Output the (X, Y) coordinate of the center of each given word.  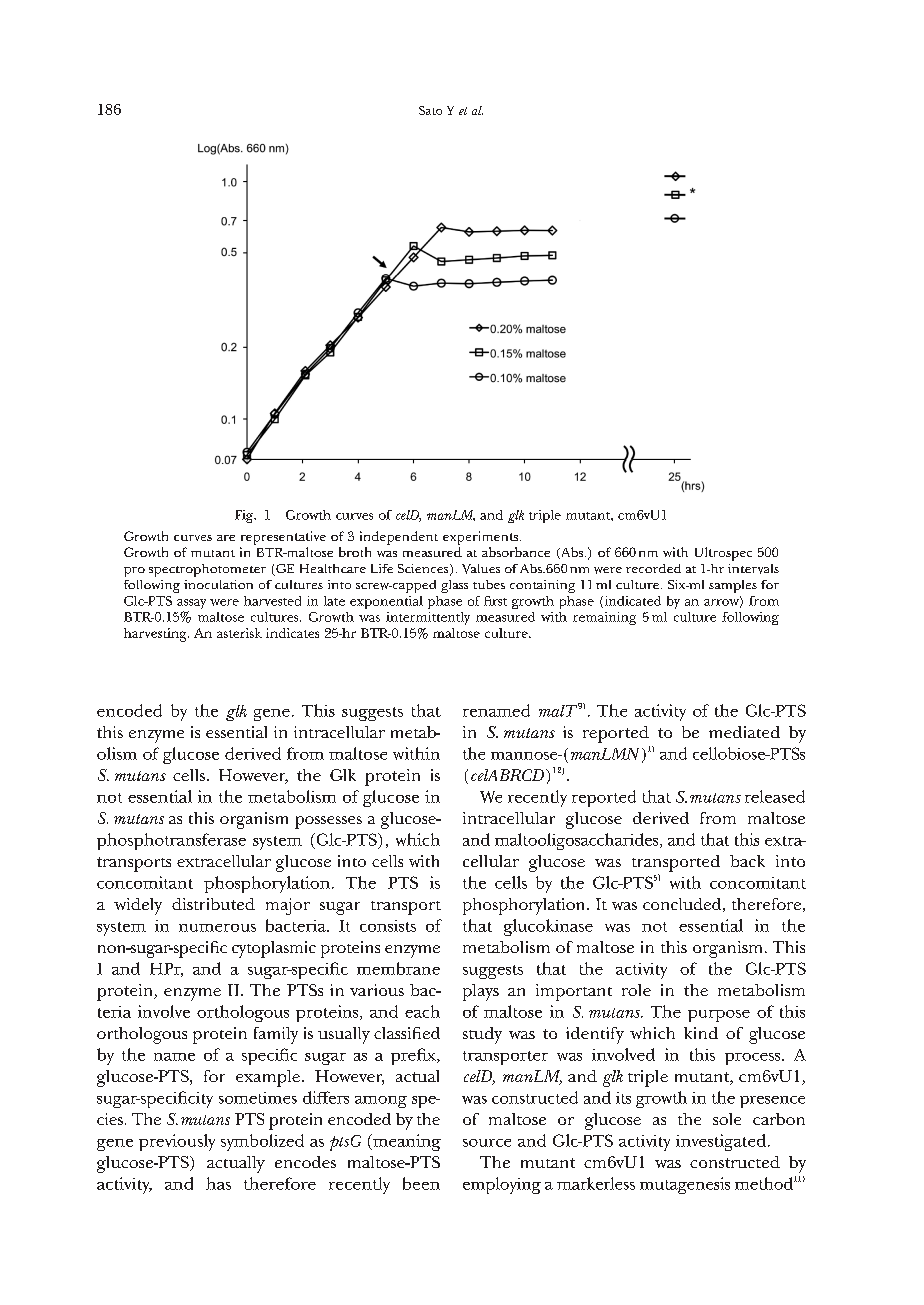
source (487, 1143)
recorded (653, 568)
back (747, 861)
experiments (482, 538)
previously (177, 1142)
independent (399, 538)
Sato (430, 110)
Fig (245, 516)
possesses (328, 822)
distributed (213, 904)
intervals (753, 569)
